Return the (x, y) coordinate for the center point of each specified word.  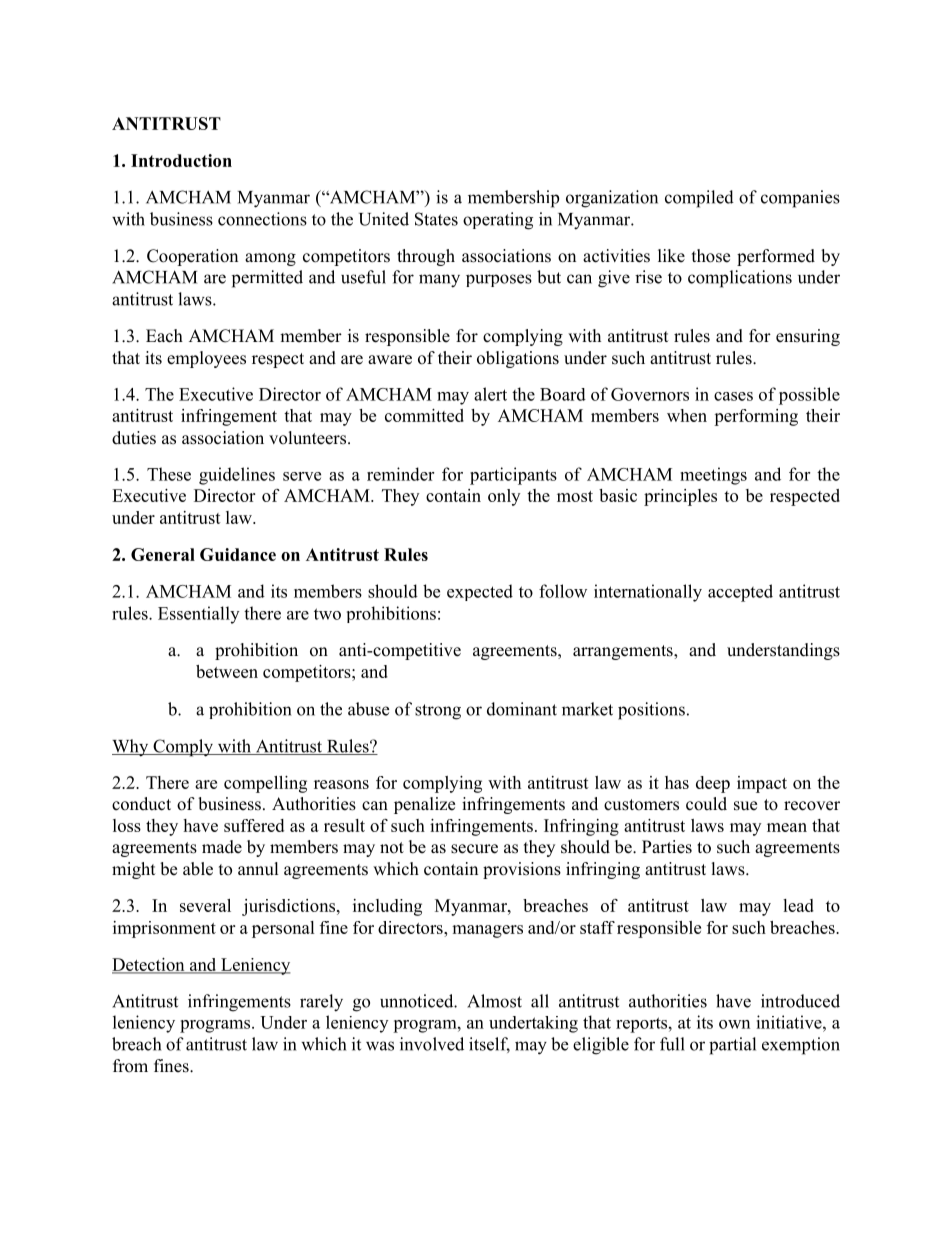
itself (489, 1045)
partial (732, 1046)
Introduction (181, 160)
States (436, 219)
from (130, 1066)
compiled (699, 199)
